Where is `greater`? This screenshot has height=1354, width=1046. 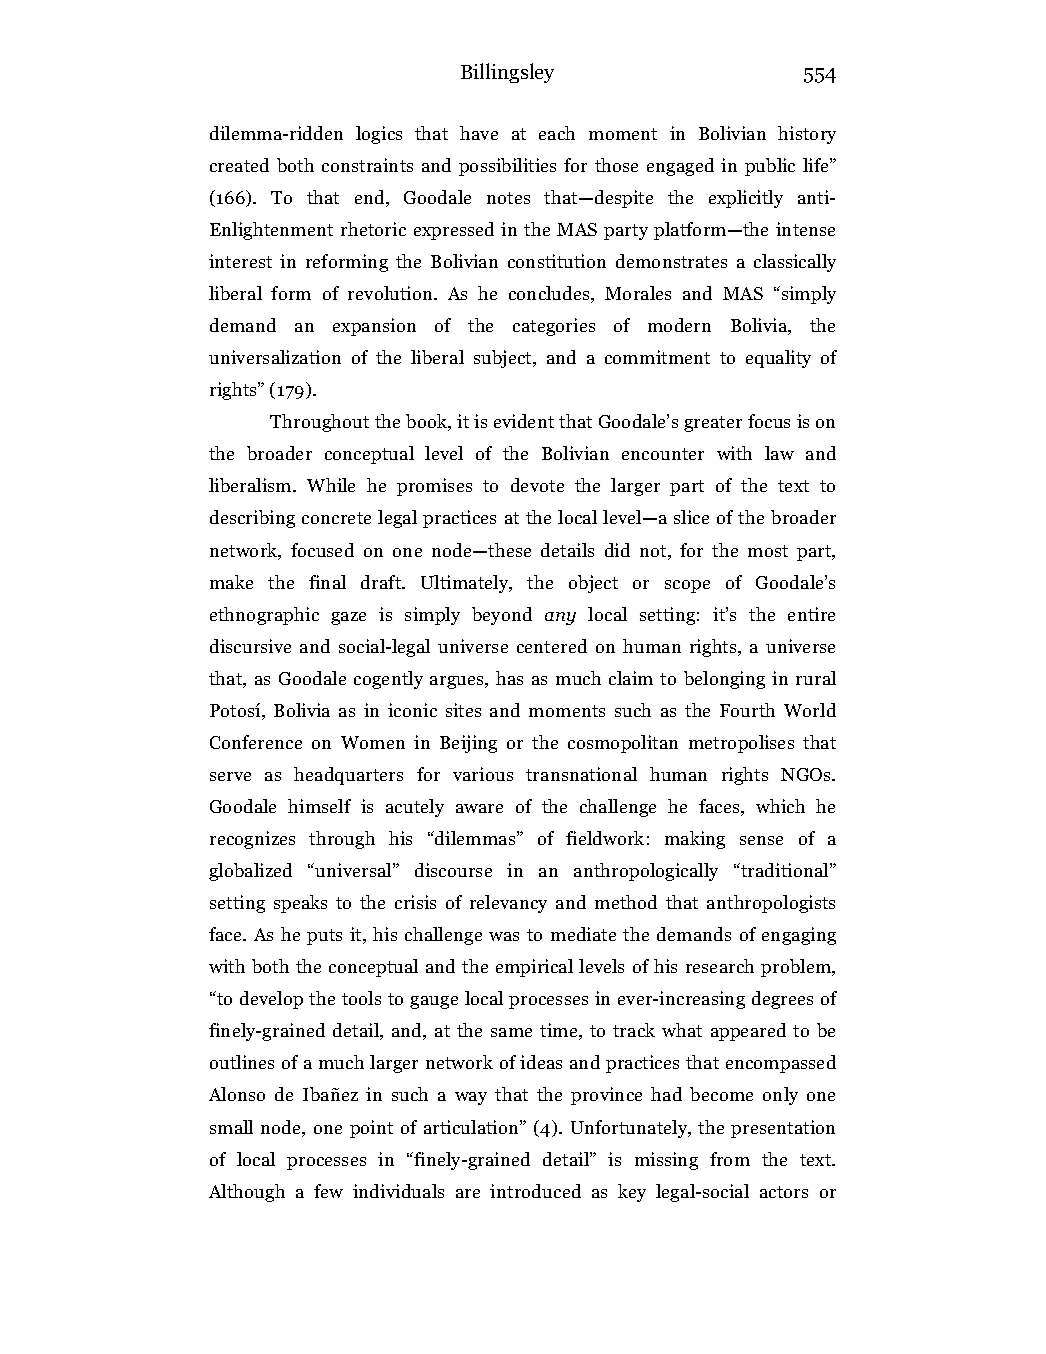 greater is located at coordinates (713, 424).
